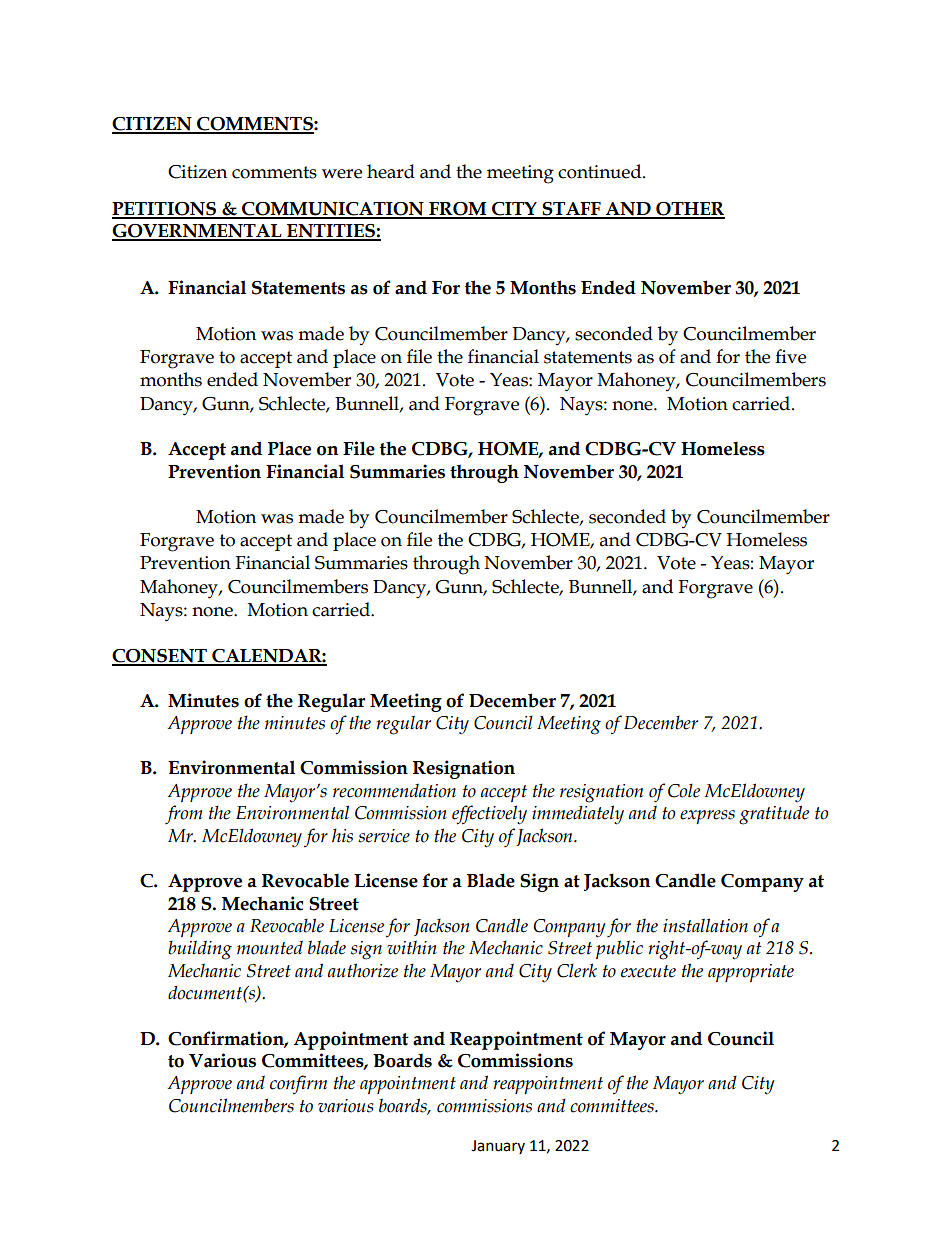 This screenshot has height=1233, width=952. I want to click on heard, so click(391, 171).
